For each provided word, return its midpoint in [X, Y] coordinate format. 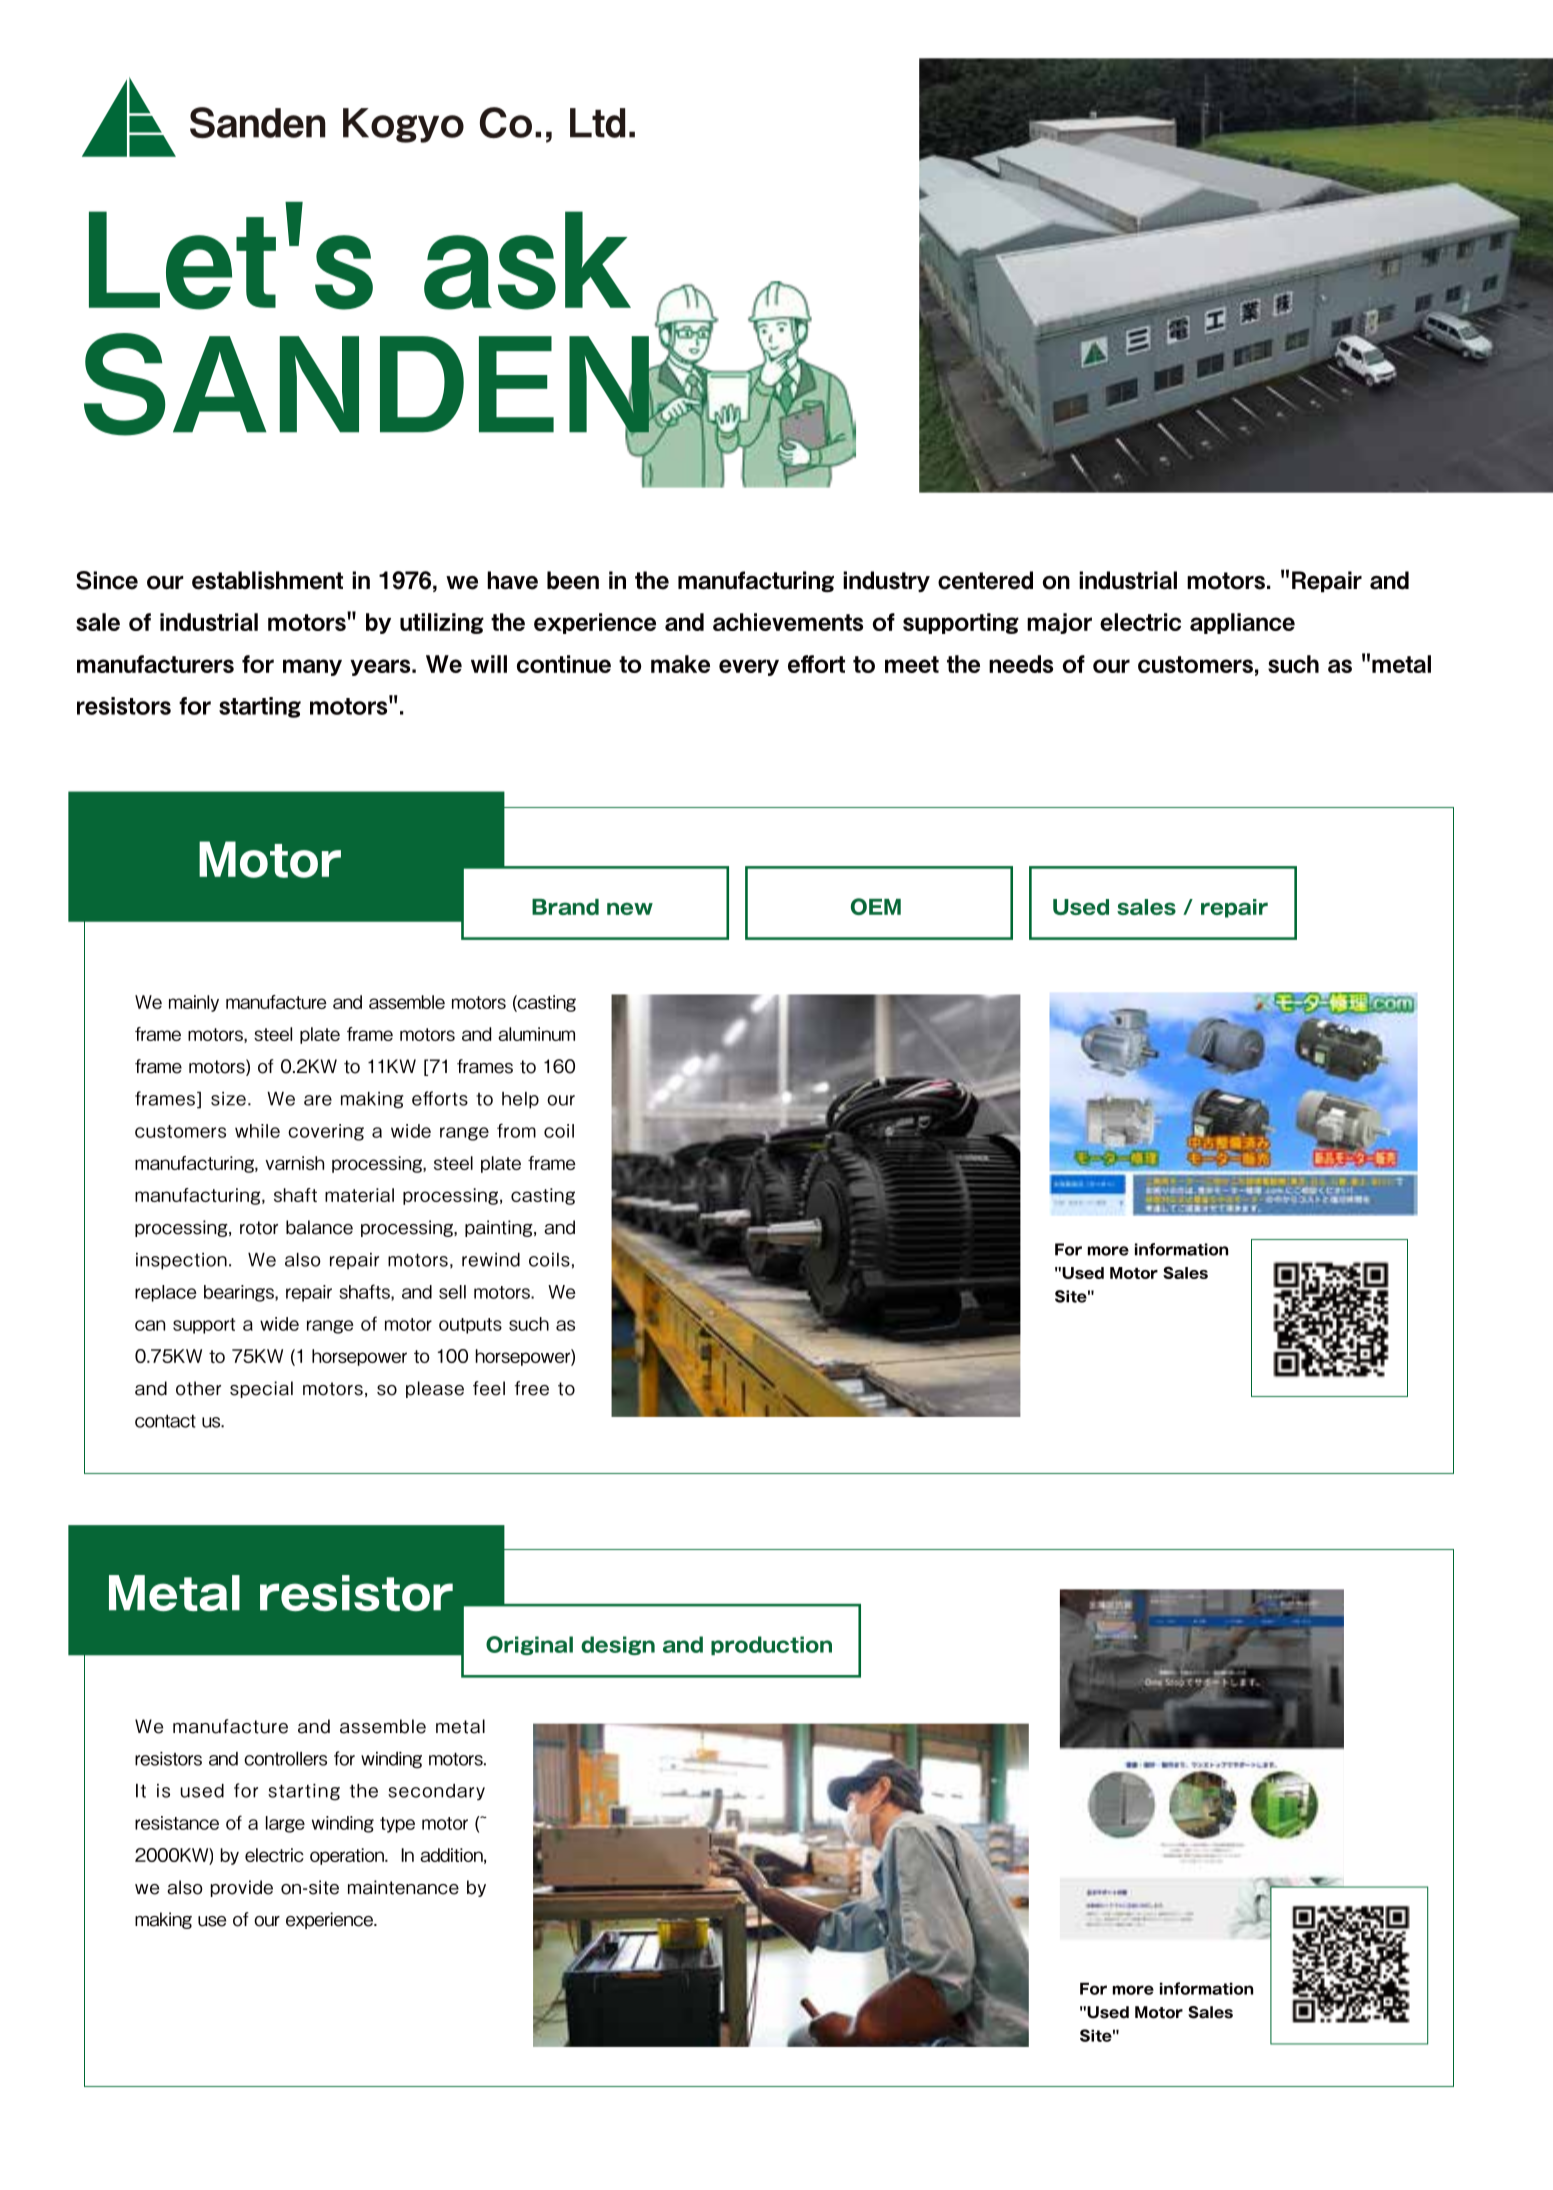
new [630, 908]
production [771, 1645]
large [285, 1824]
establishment [267, 580]
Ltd [597, 123]
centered [985, 580]
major [1059, 623]
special [261, 1389]
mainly [194, 1003]
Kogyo [403, 125]
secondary [436, 1792]
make [680, 664]
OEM [876, 906]
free [532, 1388]
